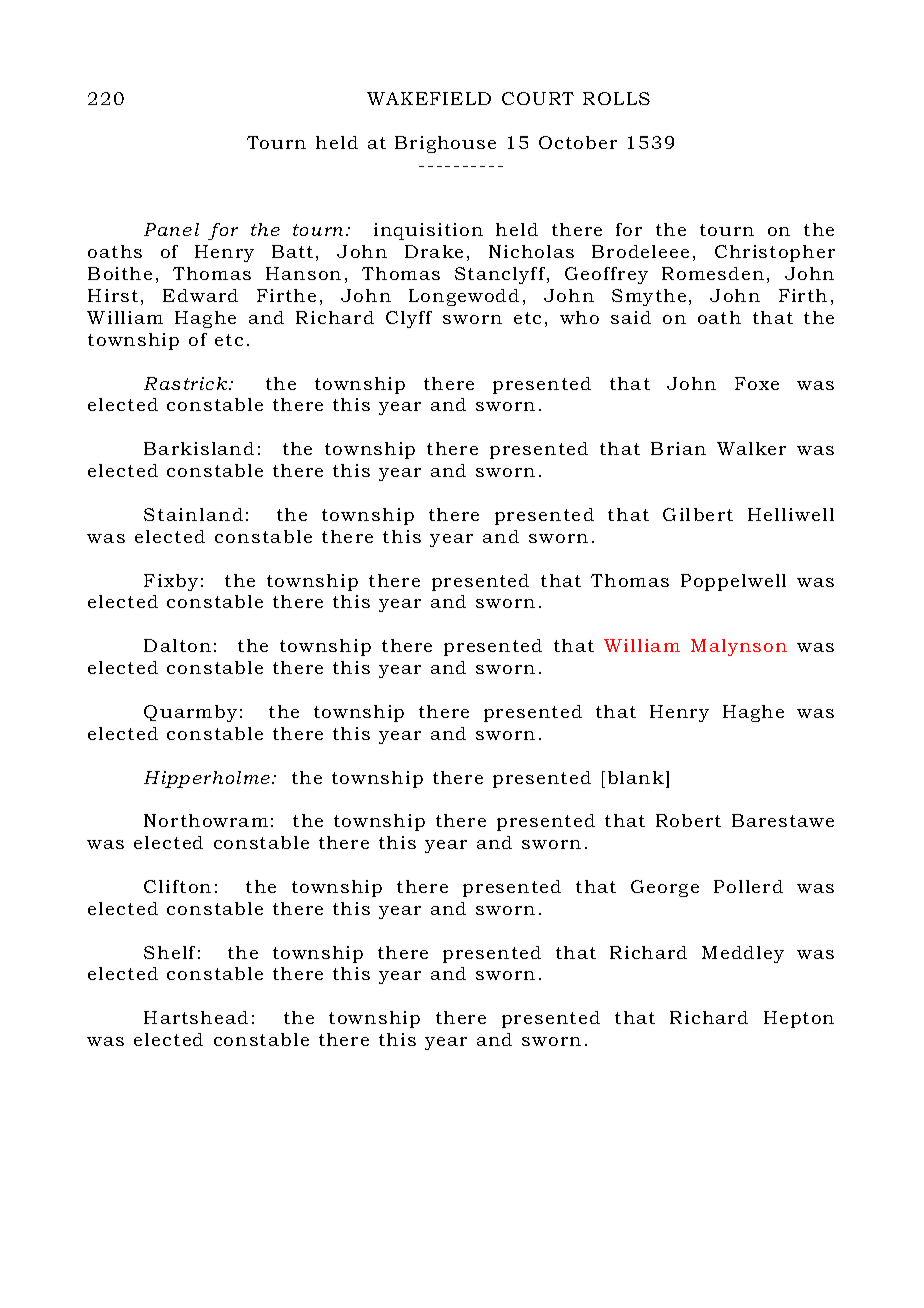 The width and height of the screenshot is (924, 1308). I want to click on Dalton, so click(177, 645).
